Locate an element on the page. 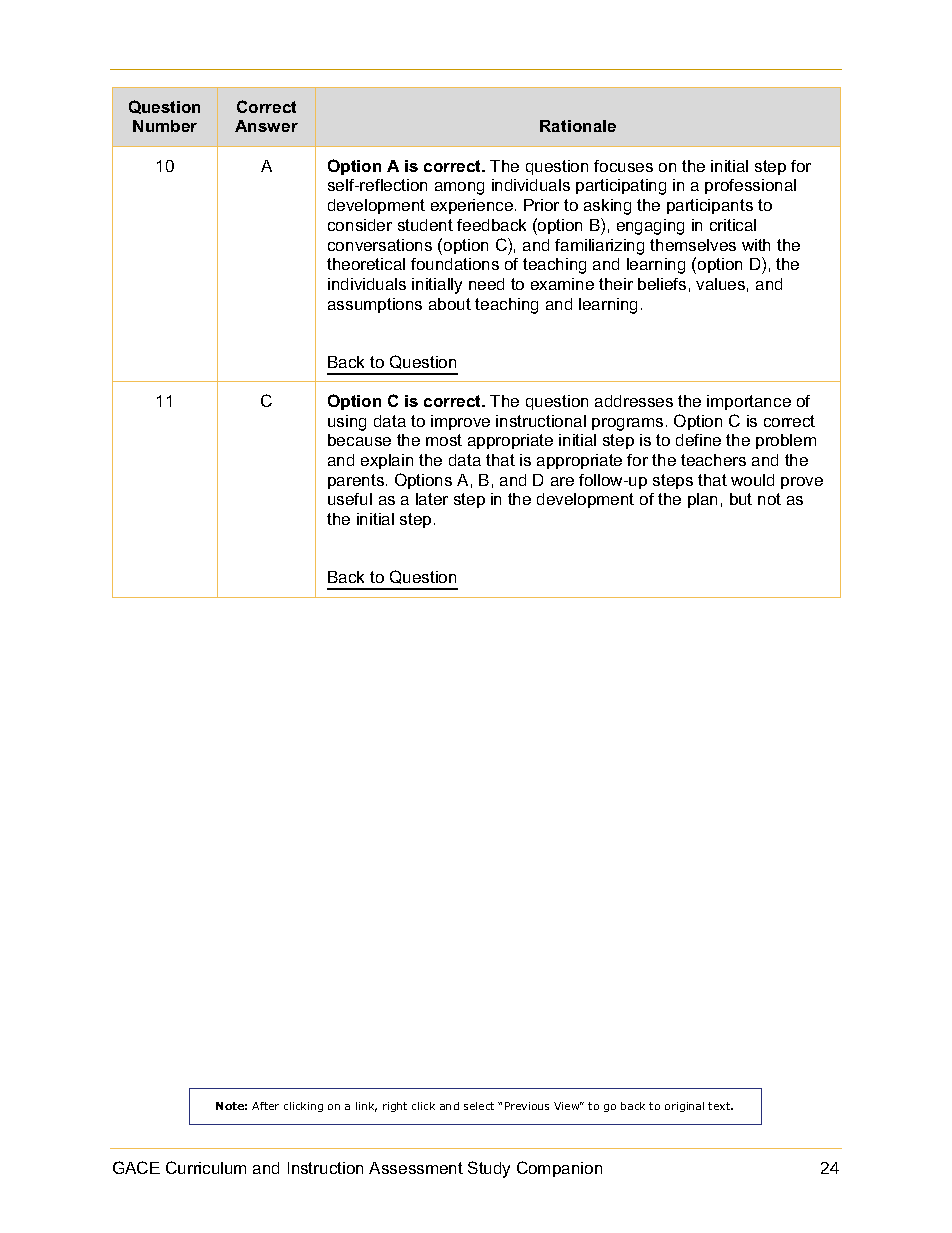  After is located at coordinates (265, 1106).
